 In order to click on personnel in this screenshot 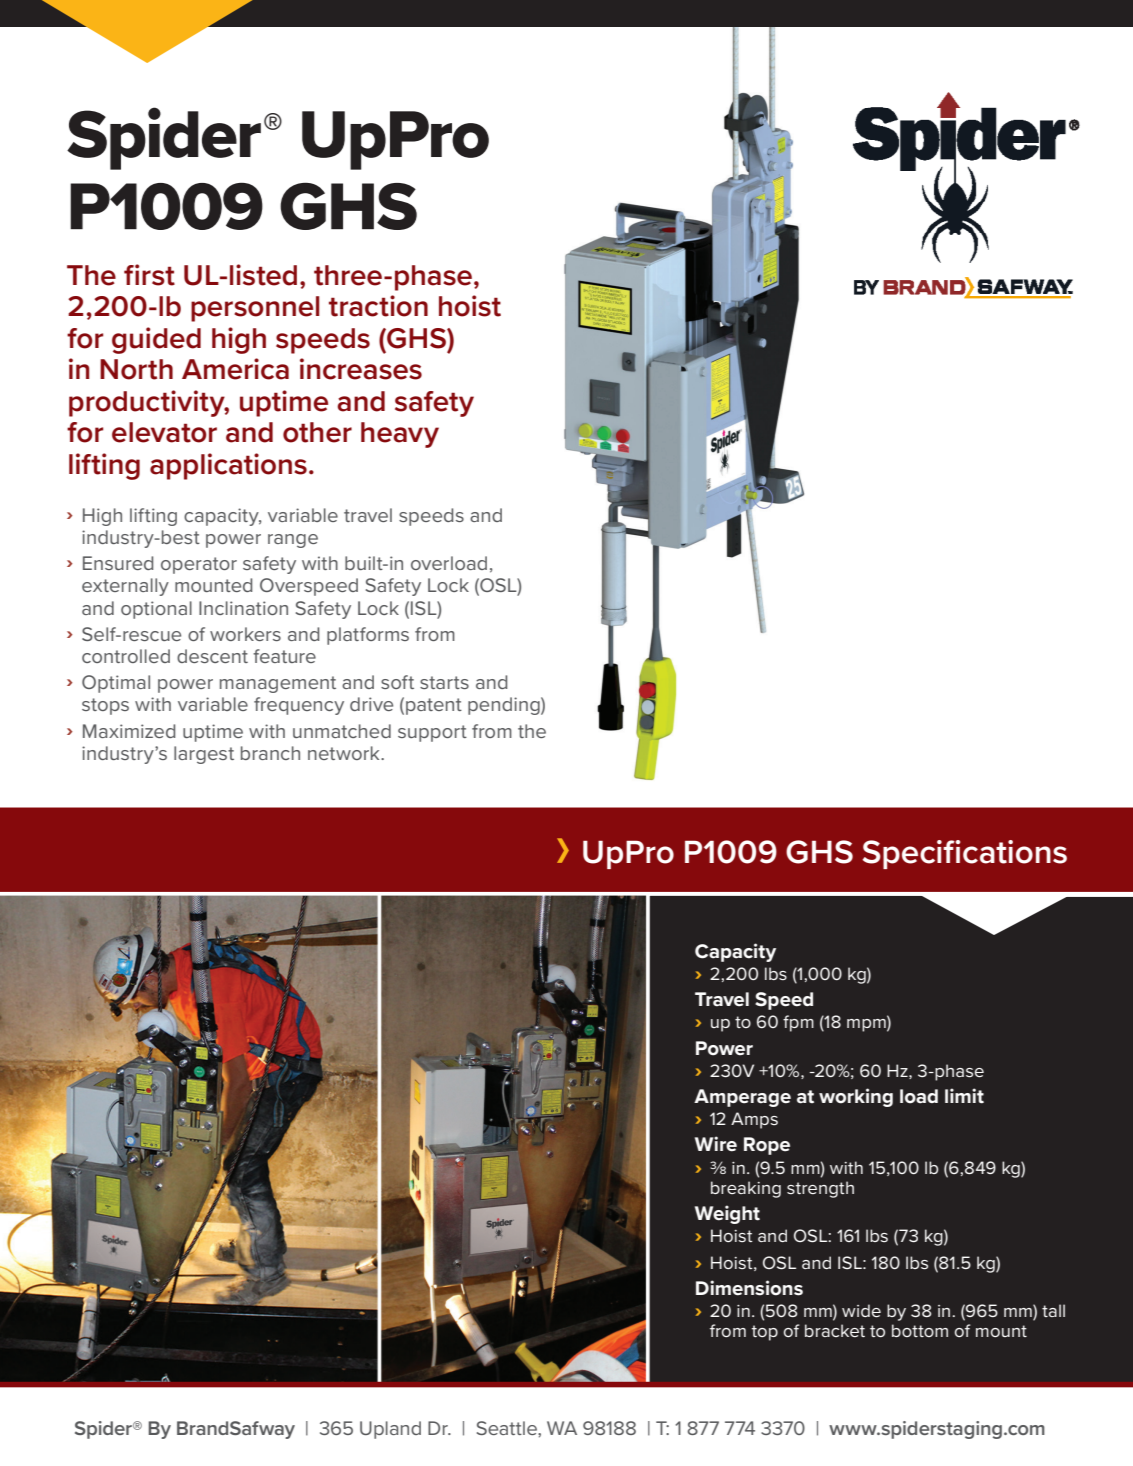, I will do `click(255, 309)`.
